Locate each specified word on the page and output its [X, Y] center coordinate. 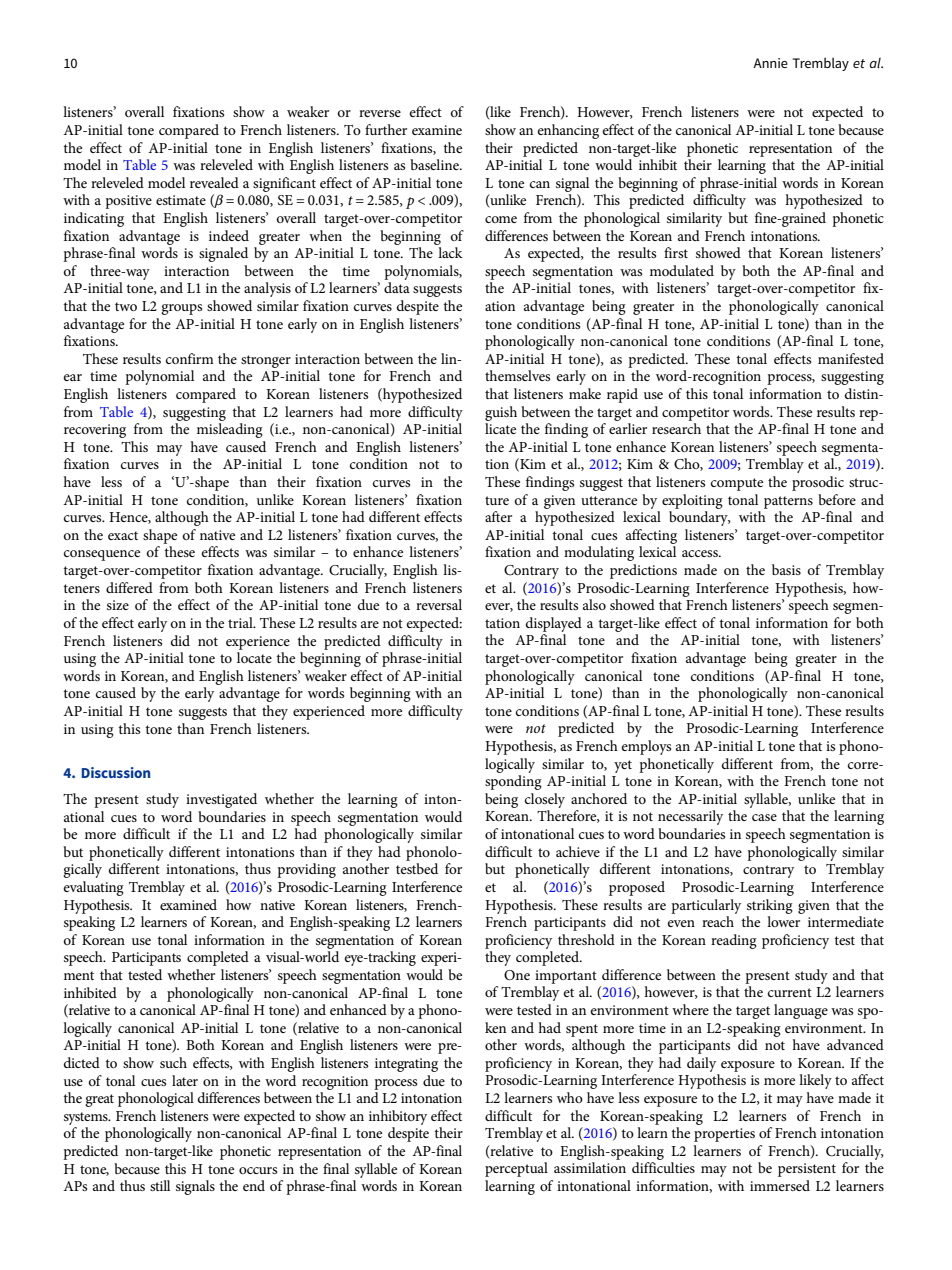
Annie [770, 63]
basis [786, 569]
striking [770, 906]
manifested [851, 358]
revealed [214, 182]
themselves [517, 375]
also [594, 604]
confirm [190, 358]
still [160, 1185]
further [386, 129]
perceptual [516, 1169]
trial [241, 622]
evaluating [94, 888]
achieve [578, 851]
